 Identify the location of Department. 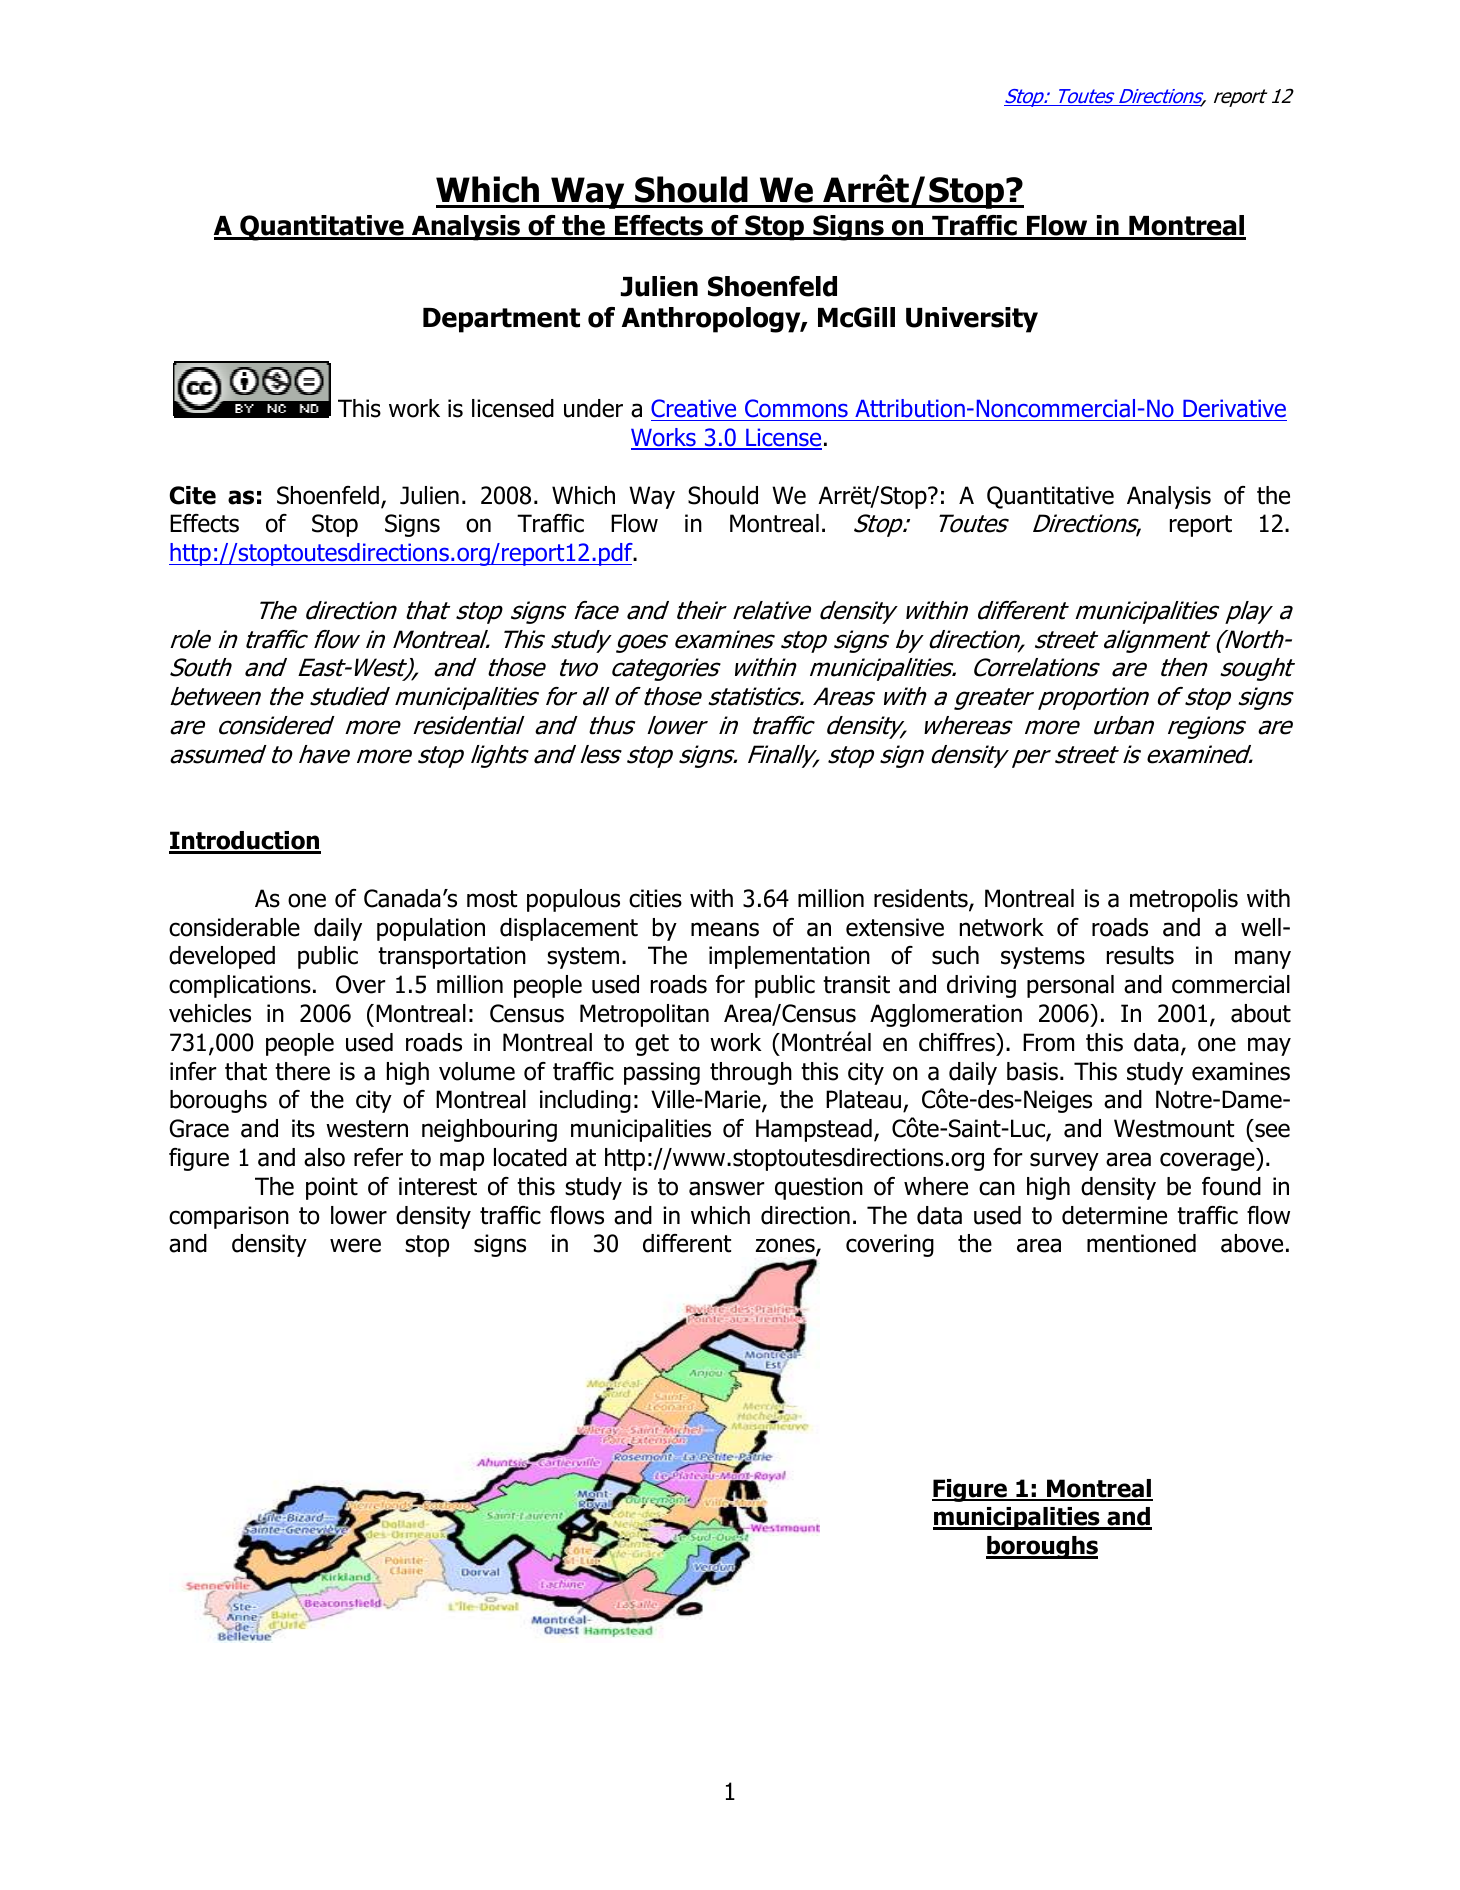
(501, 320).
